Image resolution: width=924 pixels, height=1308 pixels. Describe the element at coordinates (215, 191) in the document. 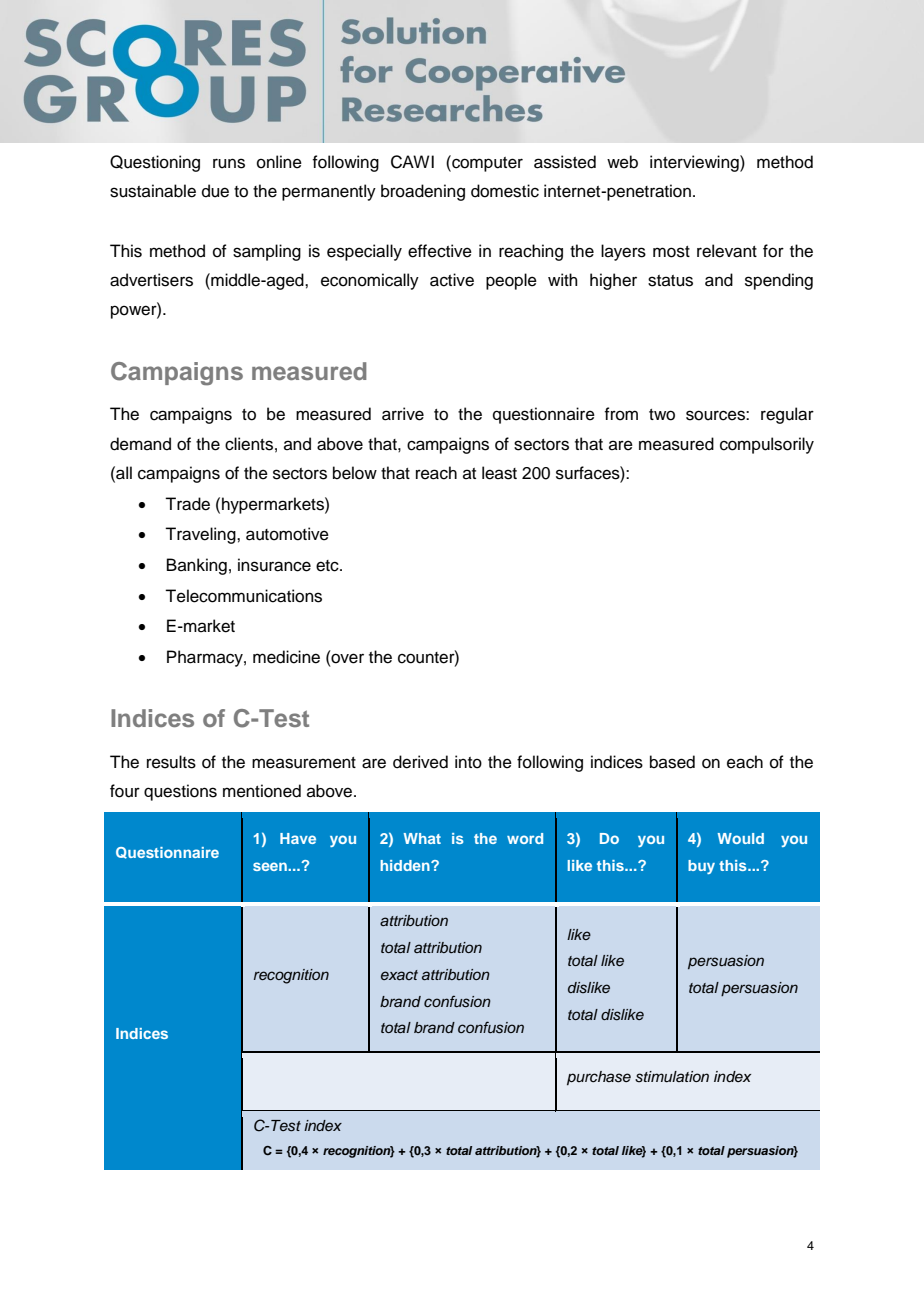

I see `due` at that location.
